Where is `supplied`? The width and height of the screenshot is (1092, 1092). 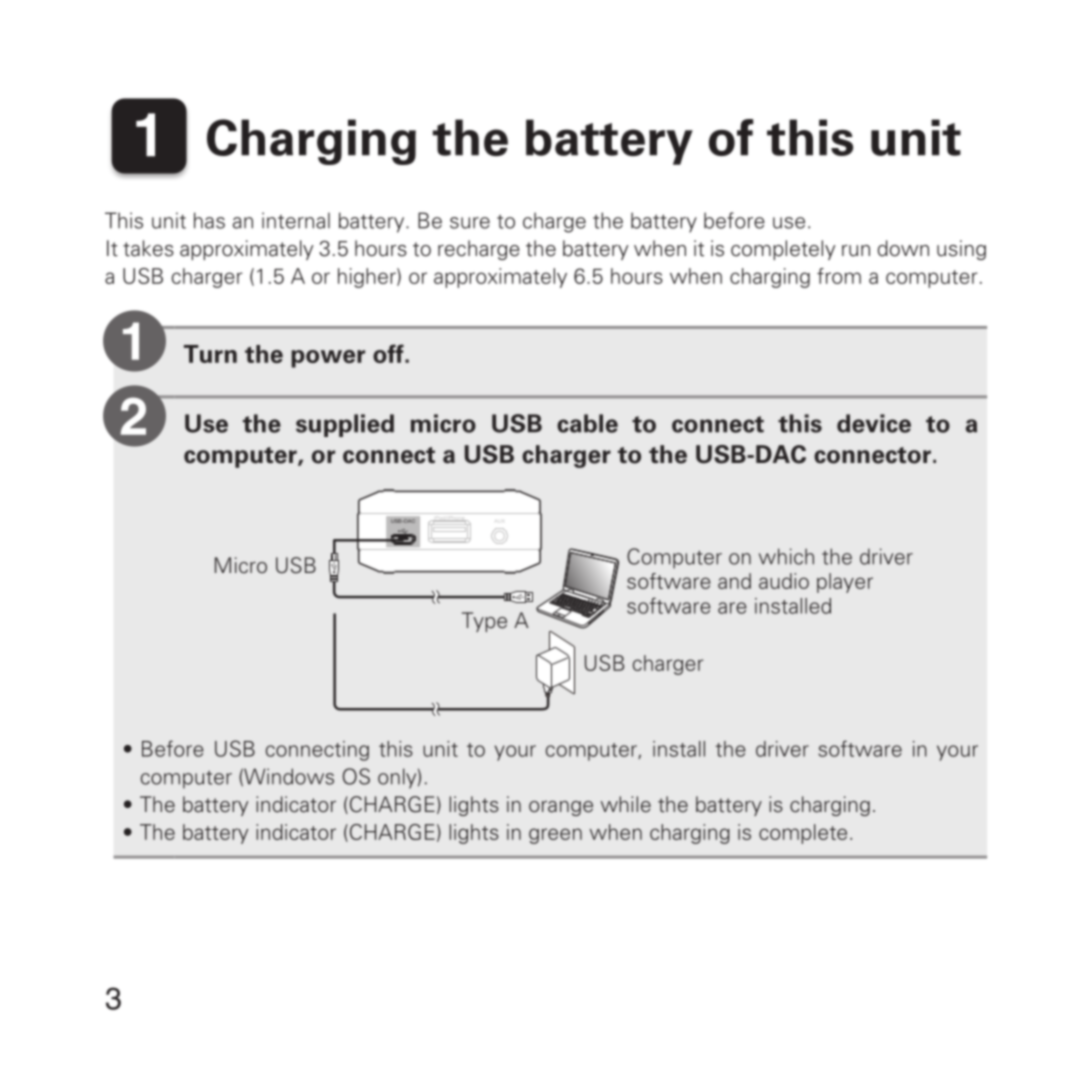 supplied is located at coordinates (345, 425).
